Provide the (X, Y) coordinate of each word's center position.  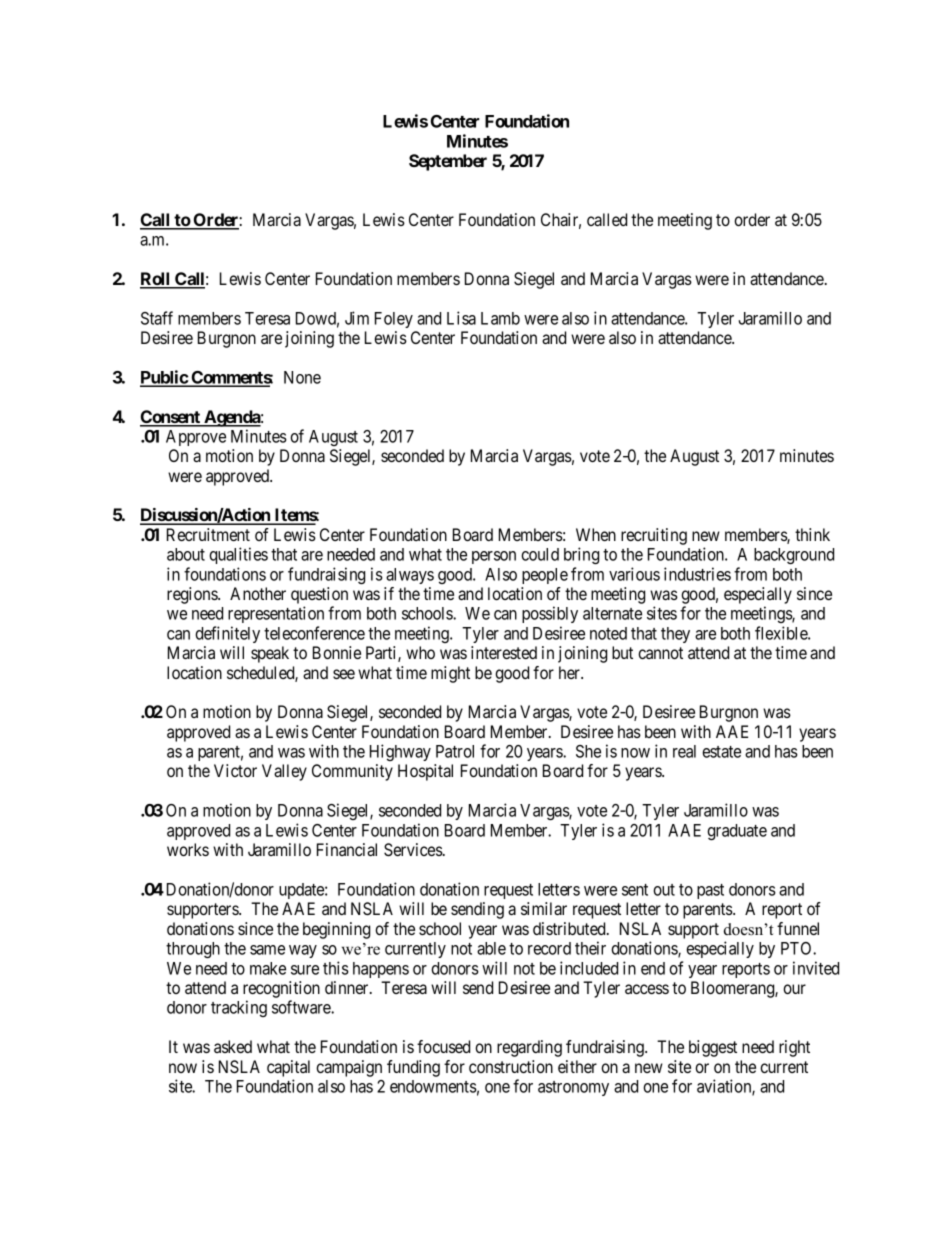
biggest (713, 1048)
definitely (227, 634)
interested (504, 652)
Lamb (500, 318)
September (448, 162)
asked (233, 1046)
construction (511, 1066)
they (675, 635)
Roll (156, 280)
